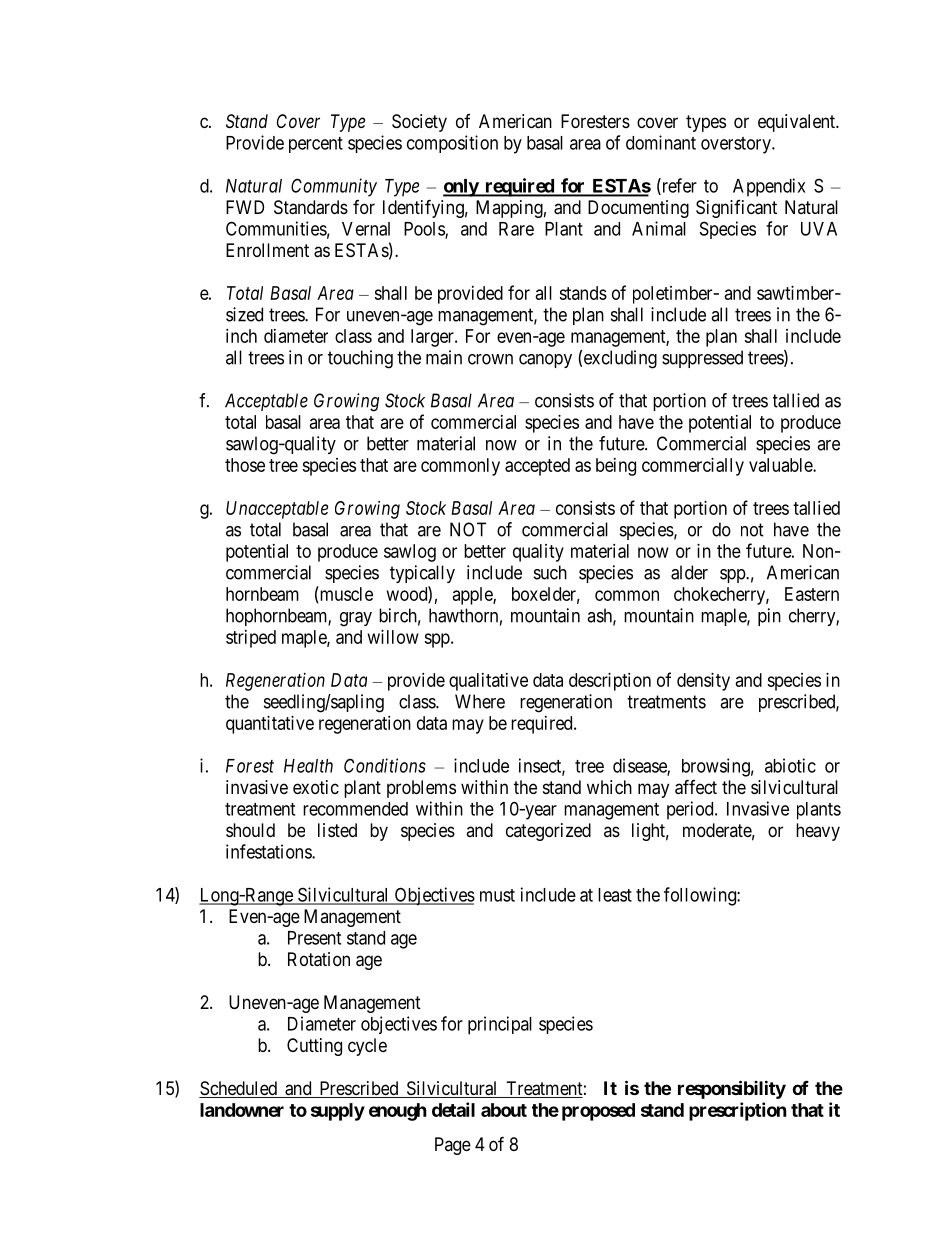  Describe the element at coordinates (338, 1112) in the screenshot. I see `supply` at that location.
